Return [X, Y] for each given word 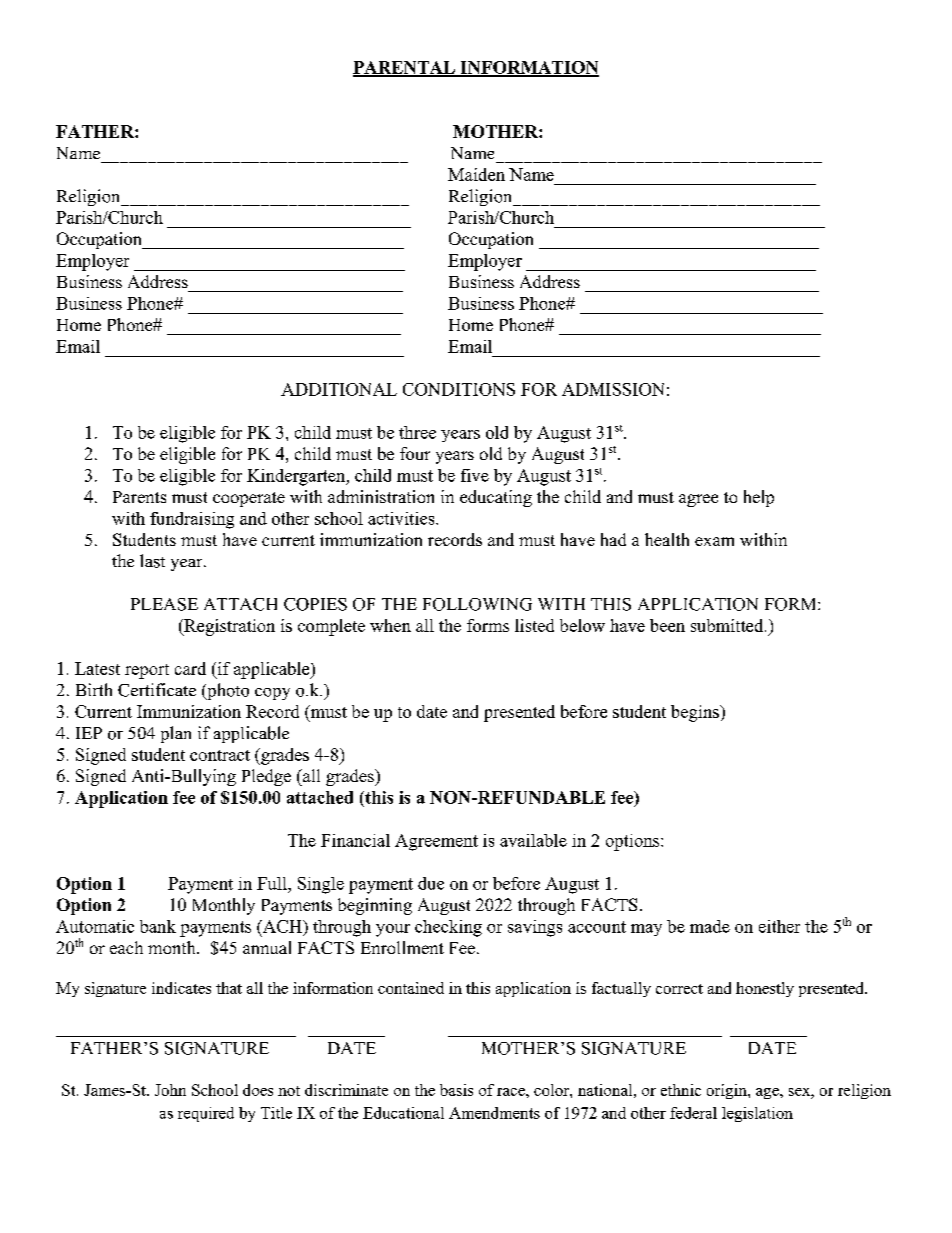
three [417, 432]
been [667, 625]
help [759, 498]
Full [273, 883]
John [170, 1090]
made [710, 926]
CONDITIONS [459, 389]
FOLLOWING [477, 604]
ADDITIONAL [339, 389]
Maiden [476, 174]
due [431, 883]
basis [456, 1090]
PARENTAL [405, 68]
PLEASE [164, 604]
